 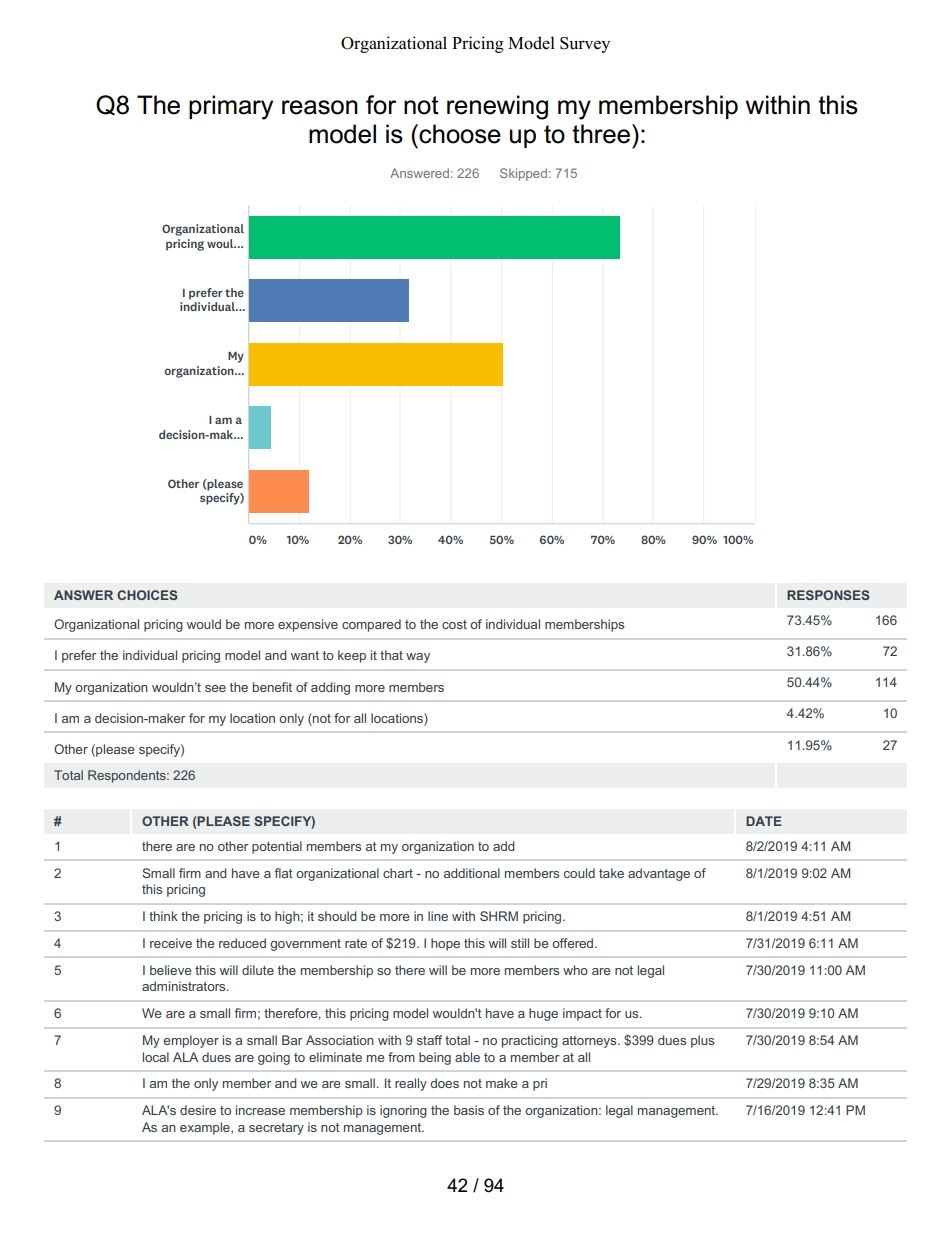 I want to click on CHOICES, so click(x=147, y=595).
